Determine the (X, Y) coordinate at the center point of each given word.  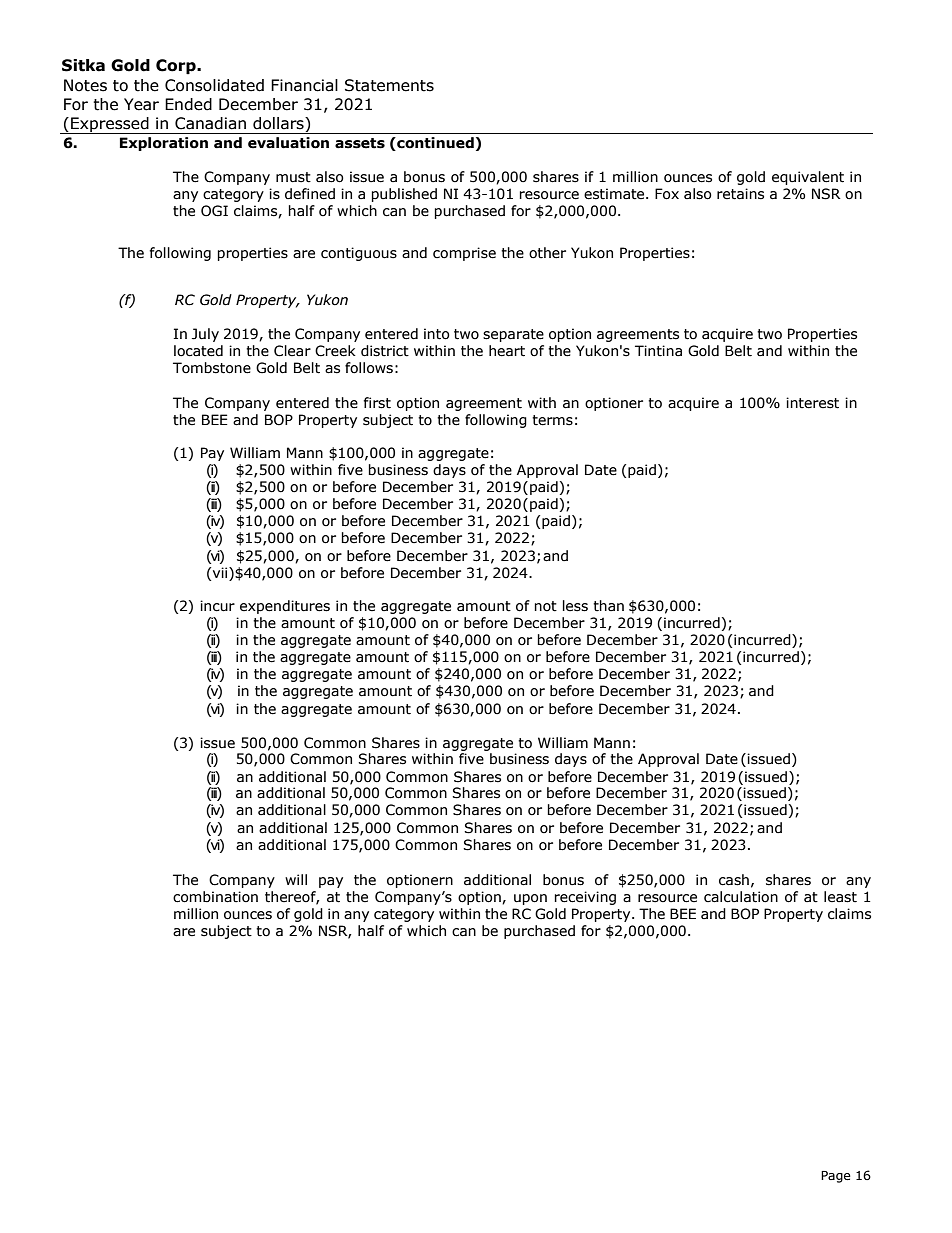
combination (215, 897)
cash (734, 880)
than (608, 606)
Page (836, 1177)
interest (812, 403)
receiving (585, 898)
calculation (741, 897)
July (205, 335)
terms (552, 420)
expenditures (285, 607)
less (575, 606)
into (437, 334)
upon (530, 899)
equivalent (808, 178)
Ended (188, 104)
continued (434, 144)
